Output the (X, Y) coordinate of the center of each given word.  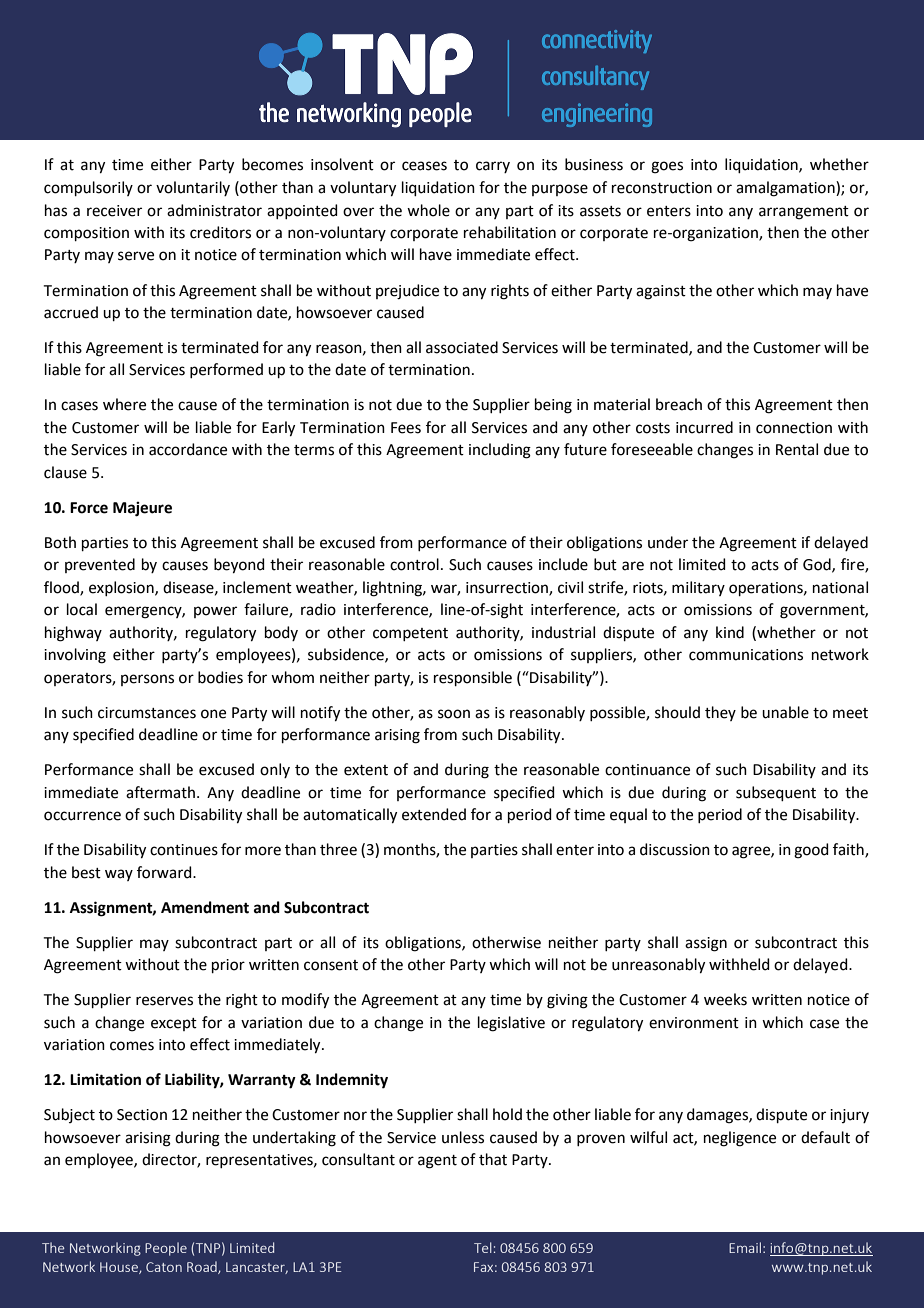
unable (785, 712)
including (500, 451)
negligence (740, 1139)
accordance (188, 449)
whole (428, 210)
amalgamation (786, 189)
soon (454, 714)
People (166, 1249)
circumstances (147, 713)
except (174, 1024)
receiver (114, 211)
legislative (511, 1024)
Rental (797, 449)
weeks (725, 999)
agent (437, 1162)
